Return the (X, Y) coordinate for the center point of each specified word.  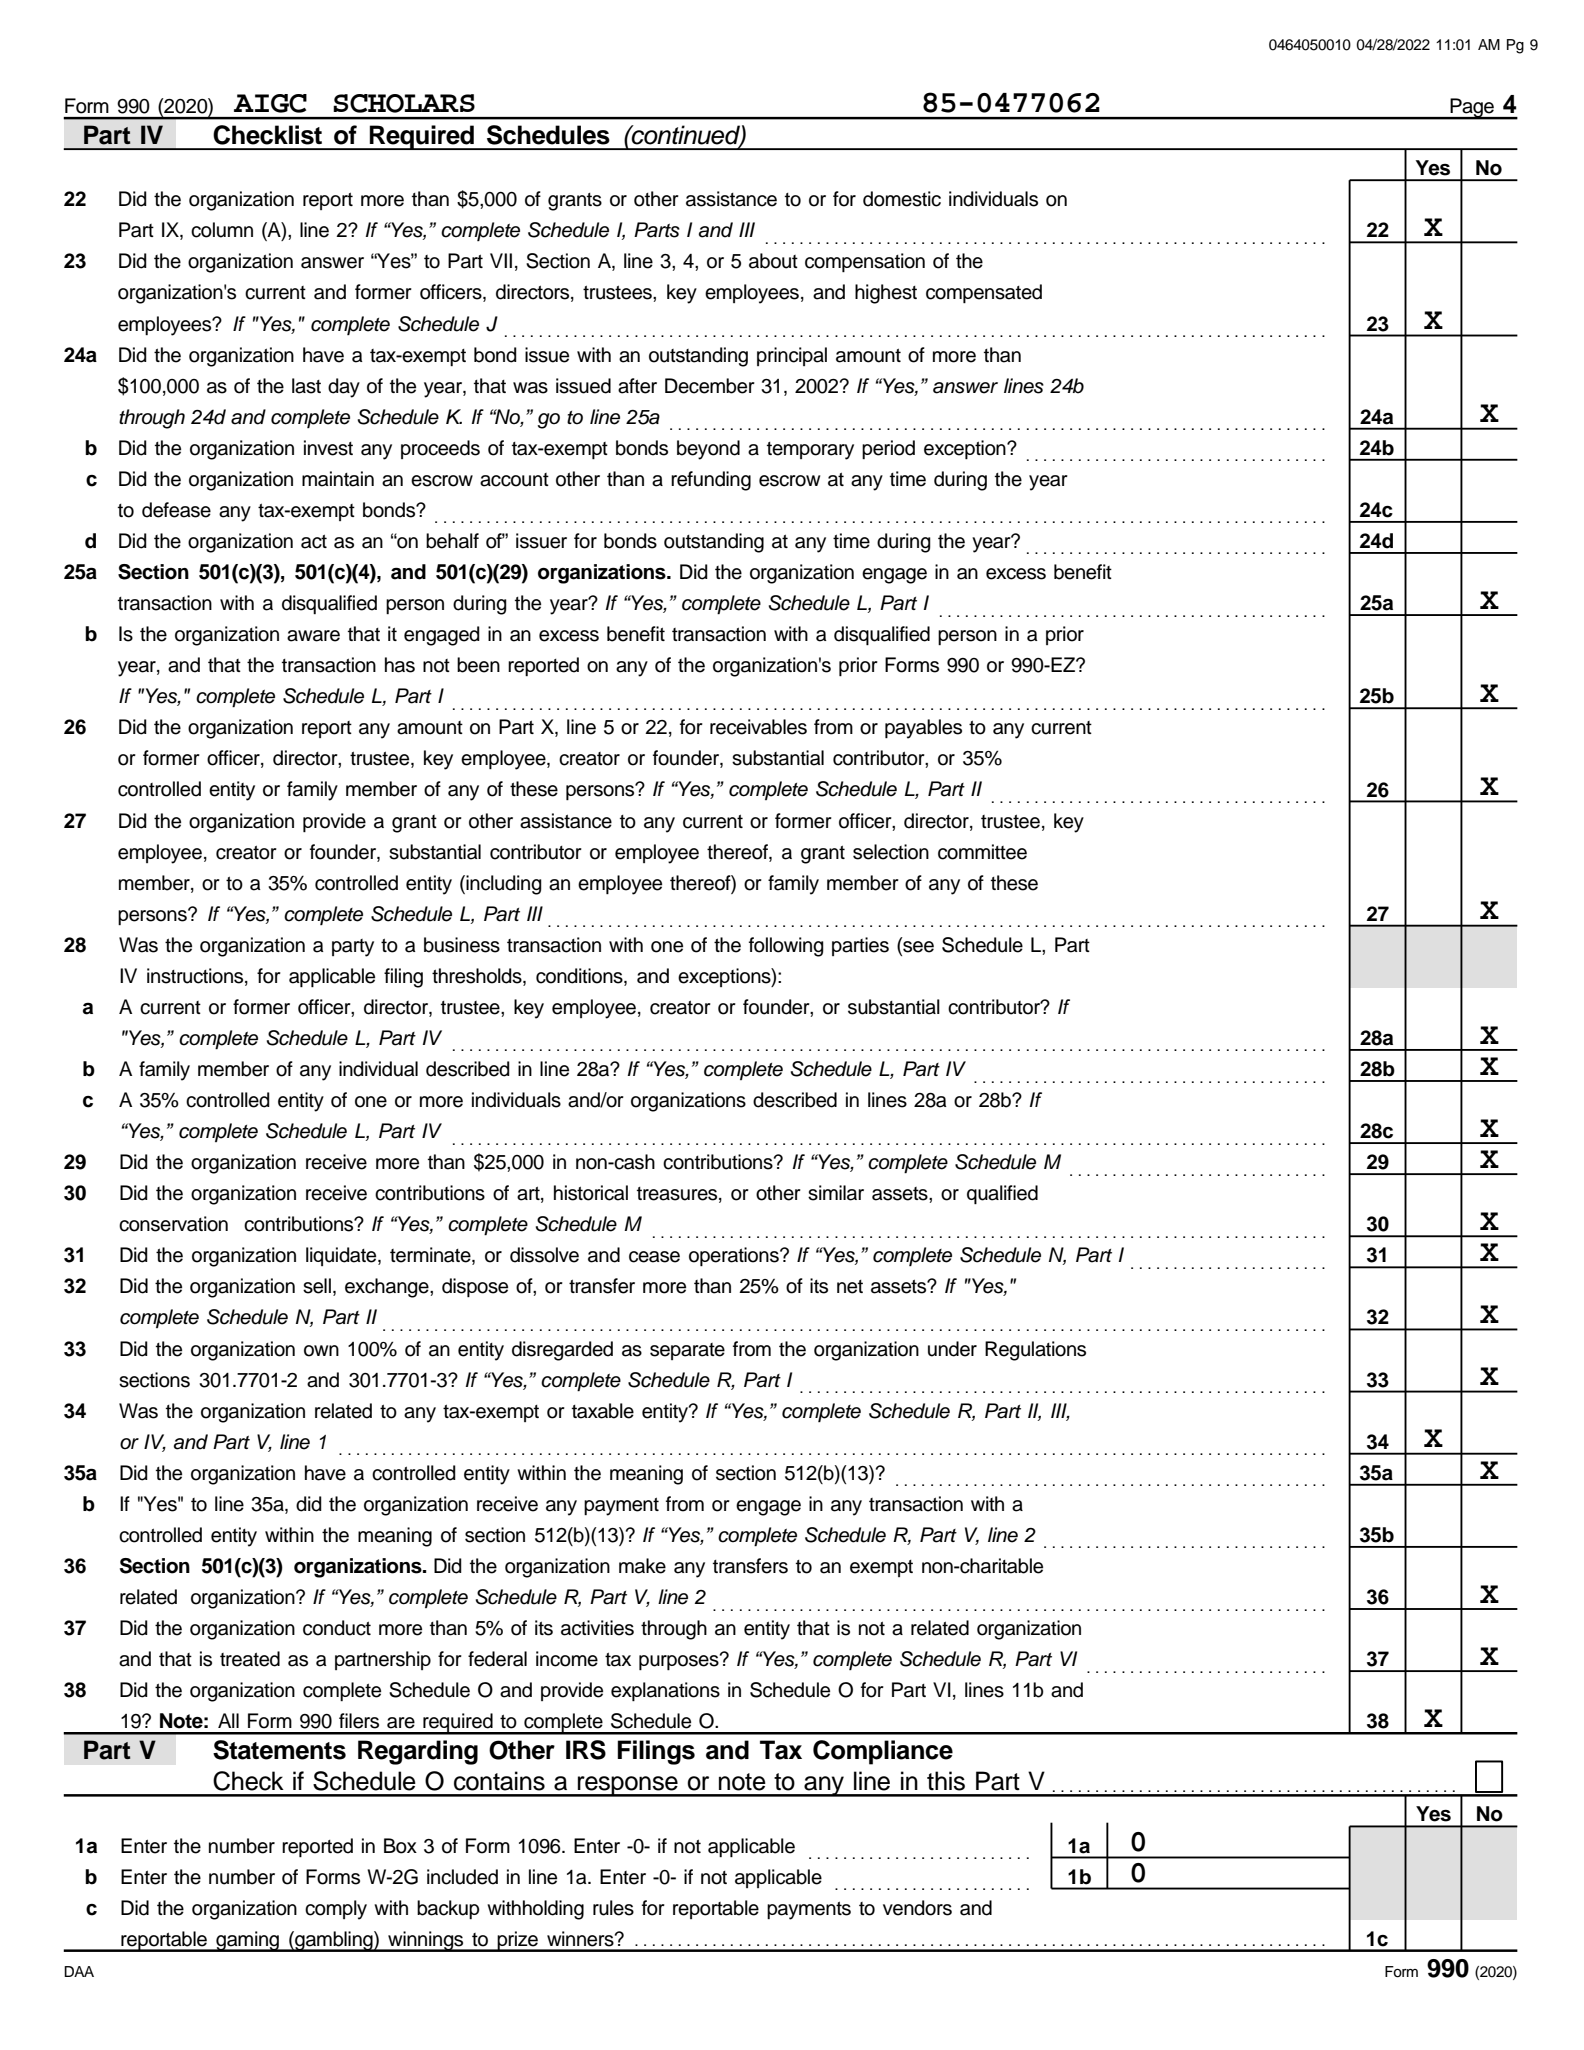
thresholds (478, 977)
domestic (902, 199)
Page (1472, 109)
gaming (247, 1941)
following (786, 947)
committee (982, 852)
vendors (917, 1908)
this (946, 1781)
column (222, 230)
